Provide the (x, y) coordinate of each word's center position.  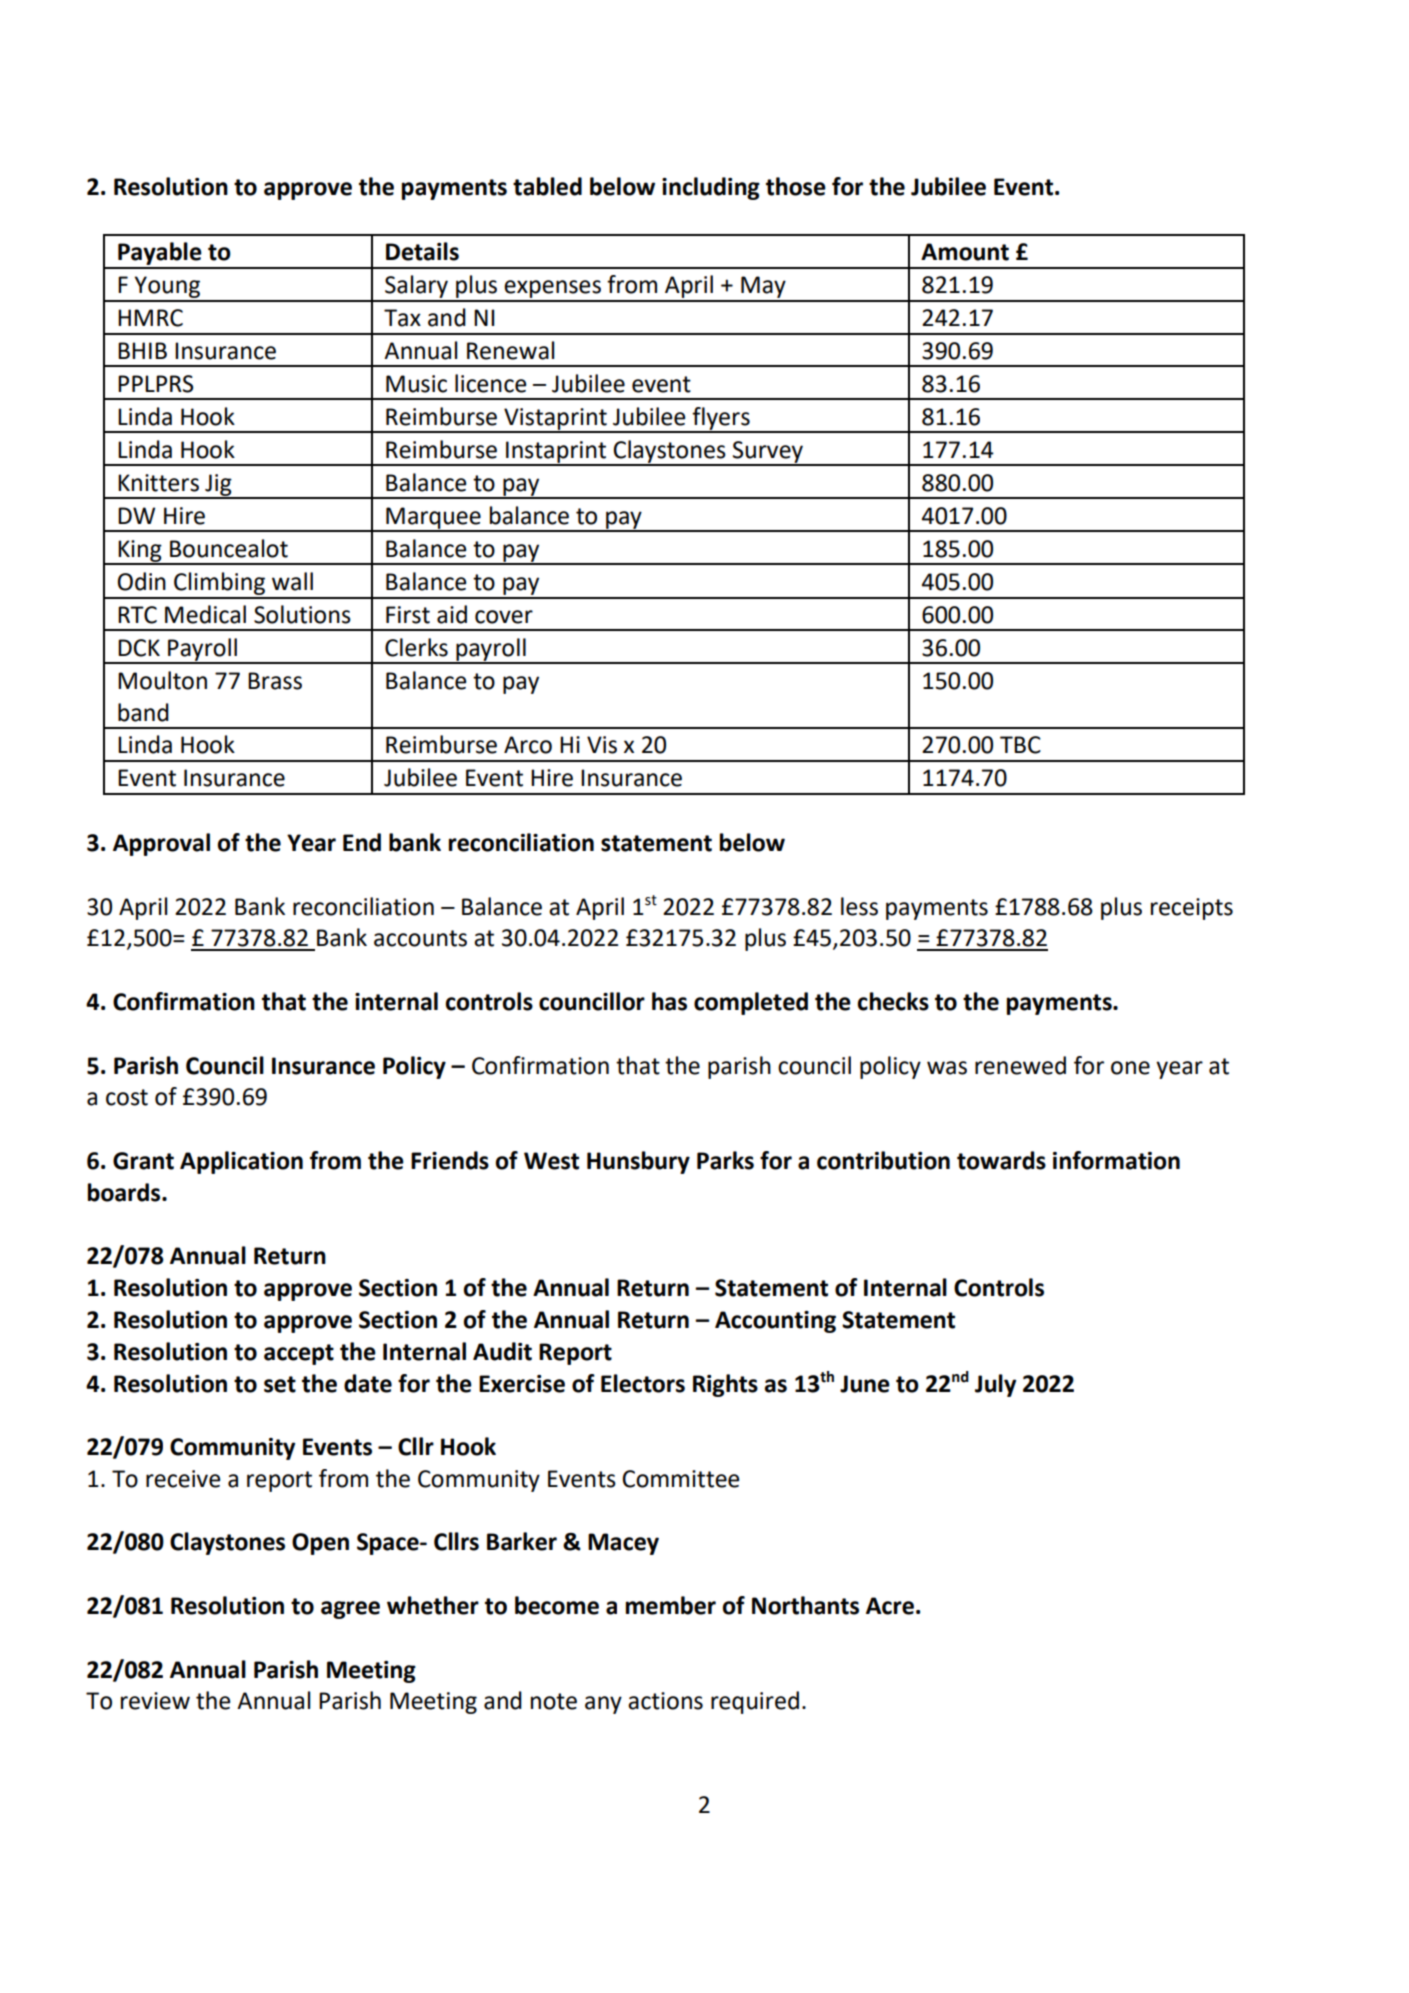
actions (665, 1701)
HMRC (150, 318)
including (711, 188)
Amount (965, 252)
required (755, 1702)
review (155, 1701)
